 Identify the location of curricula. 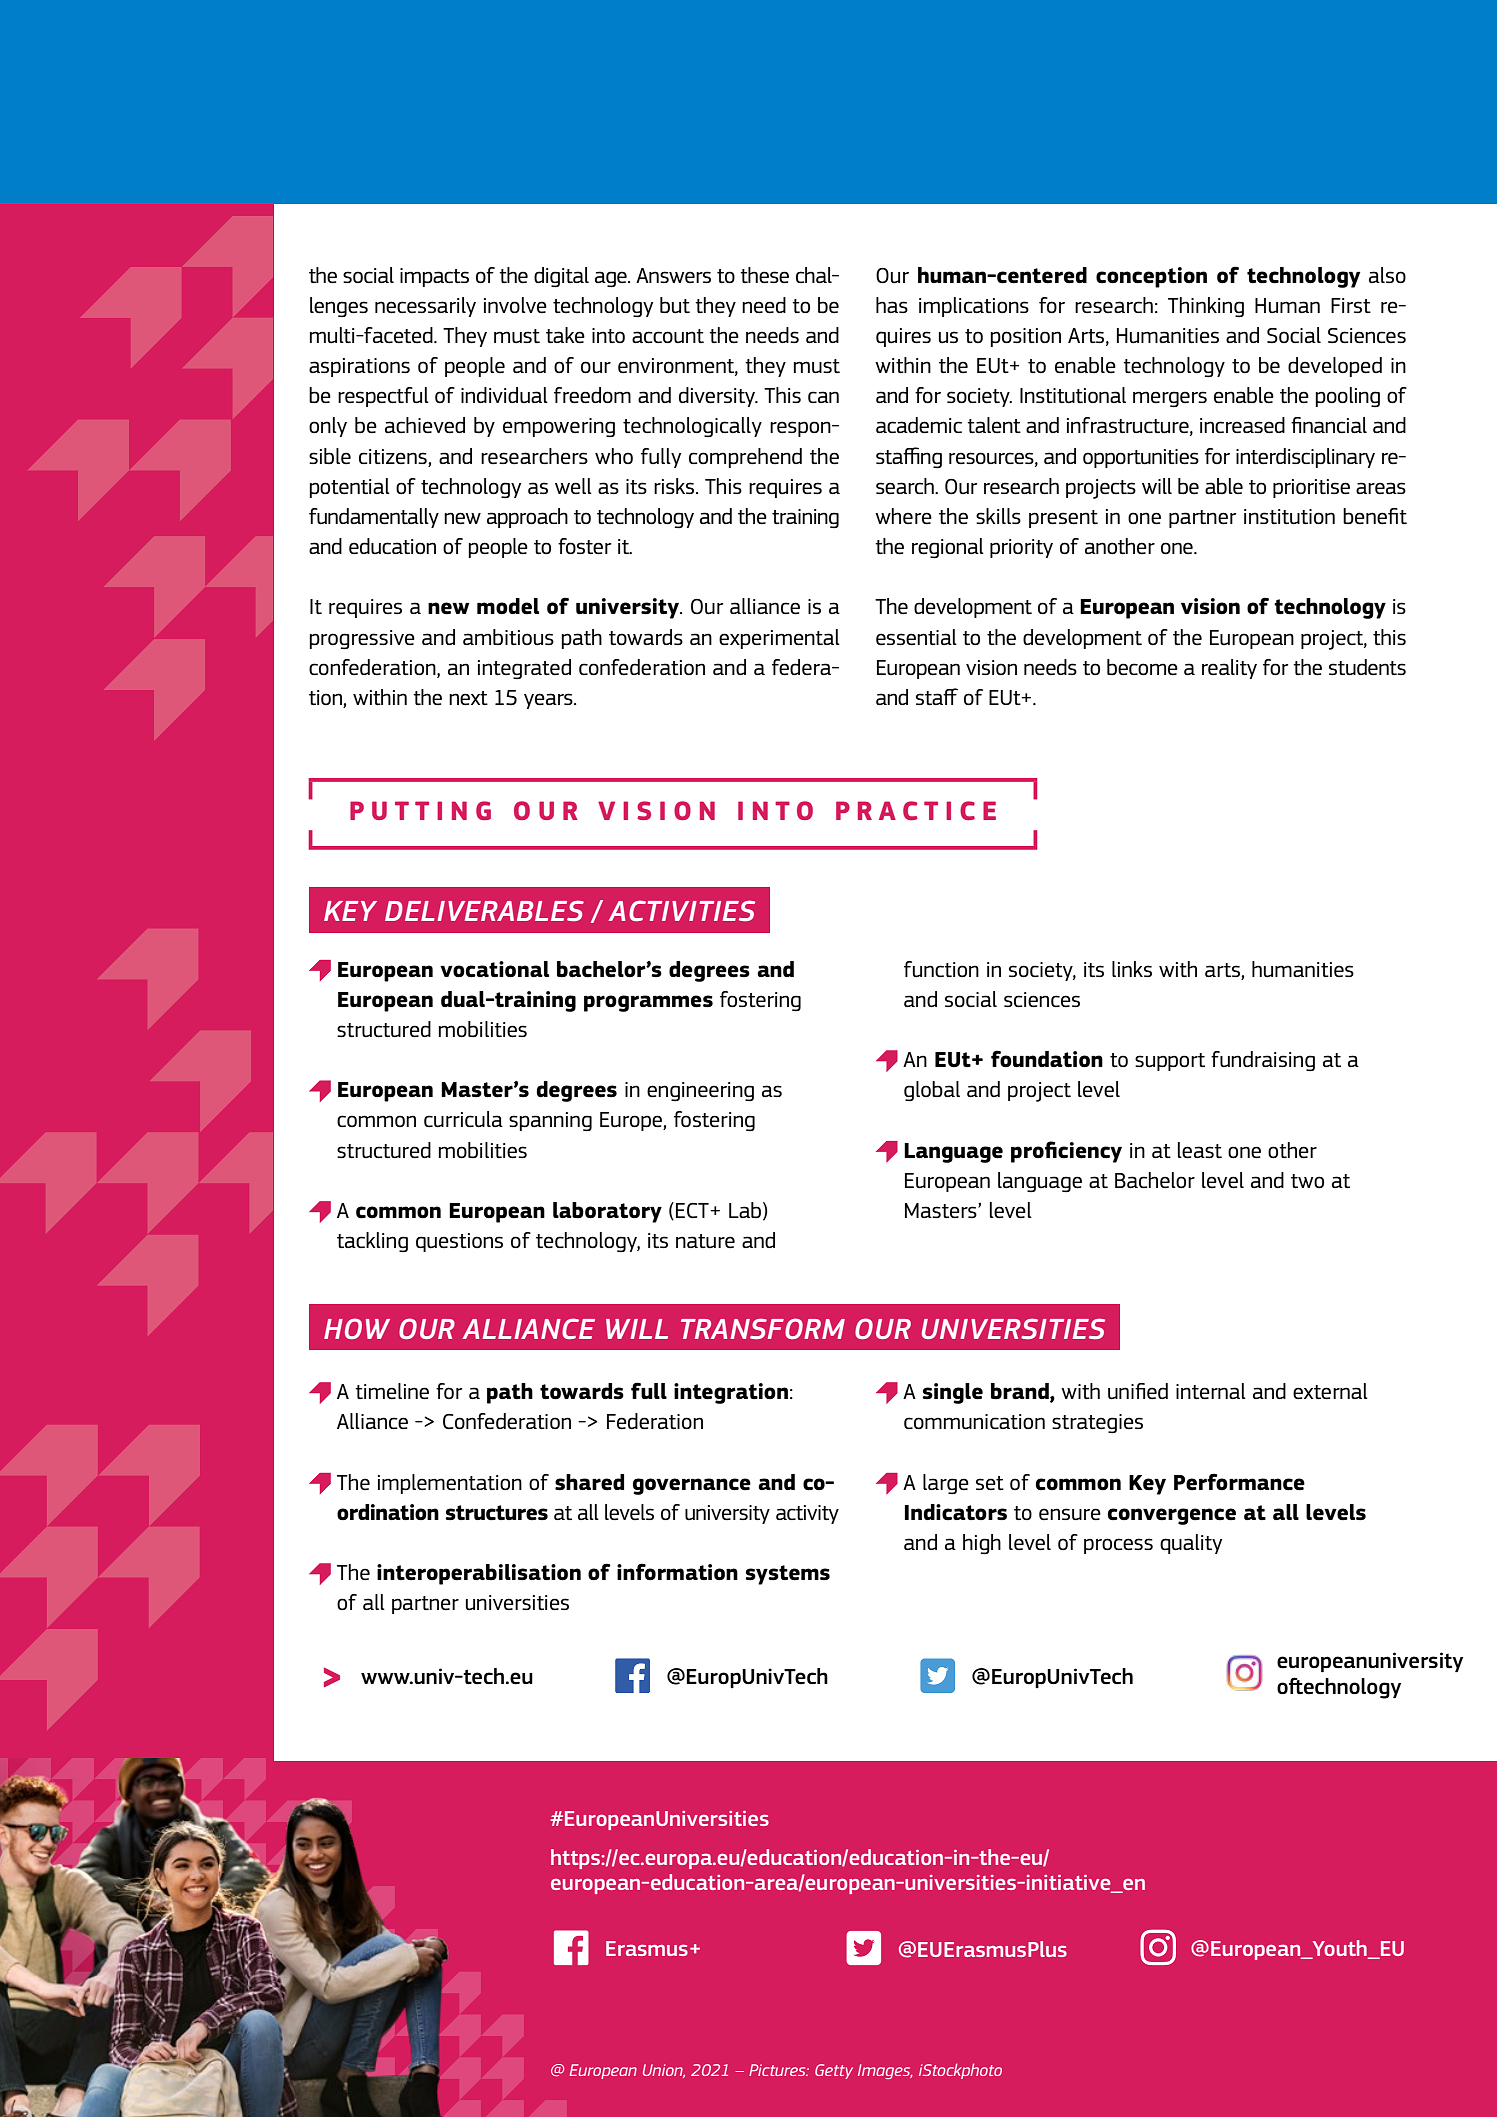
(463, 1119).
